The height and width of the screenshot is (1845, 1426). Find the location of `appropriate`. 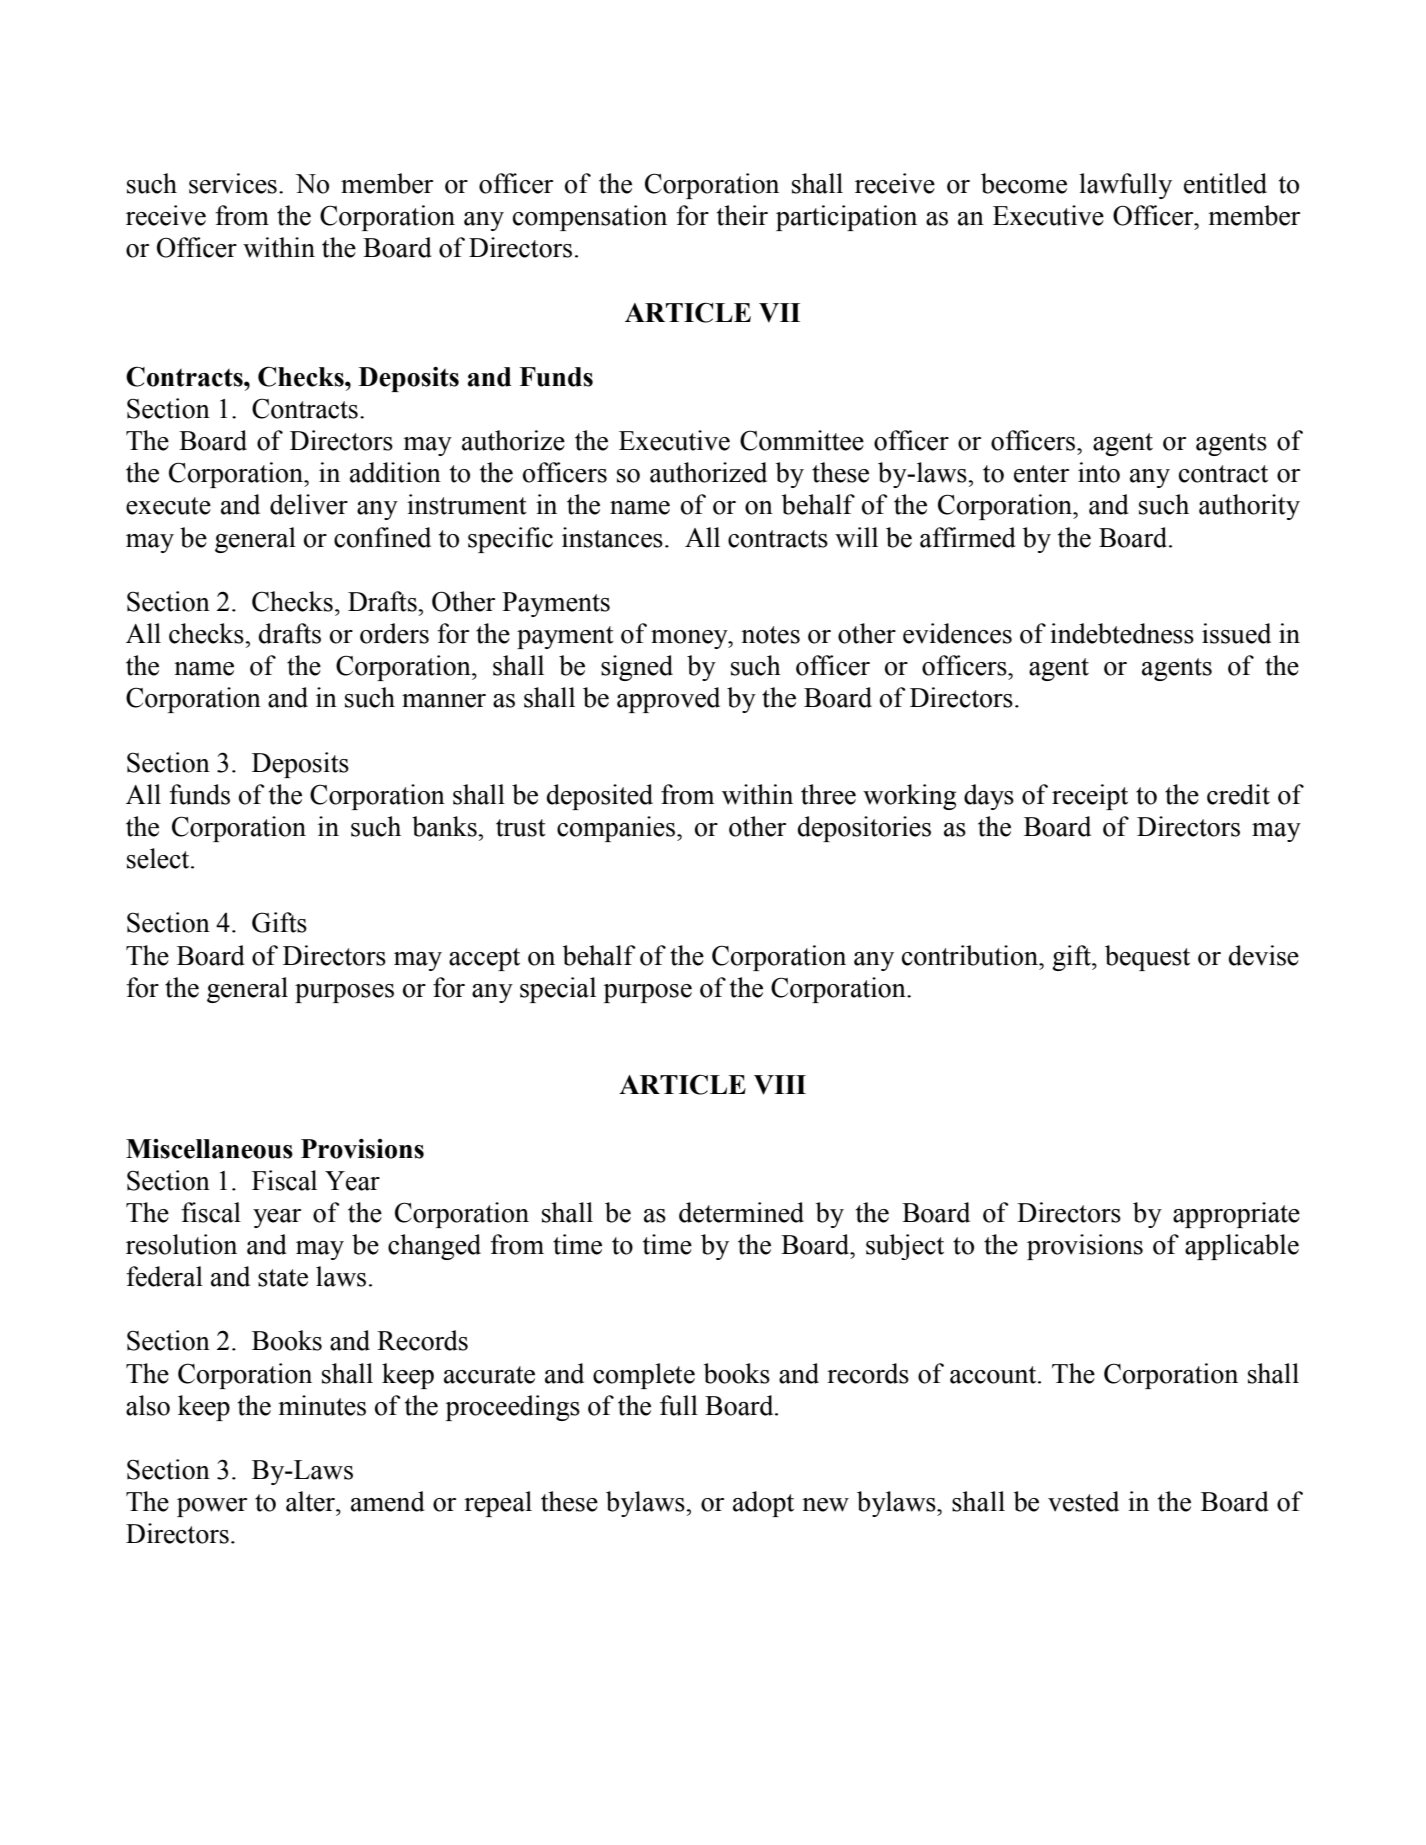

appropriate is located at coordinates (1236, 1215).
